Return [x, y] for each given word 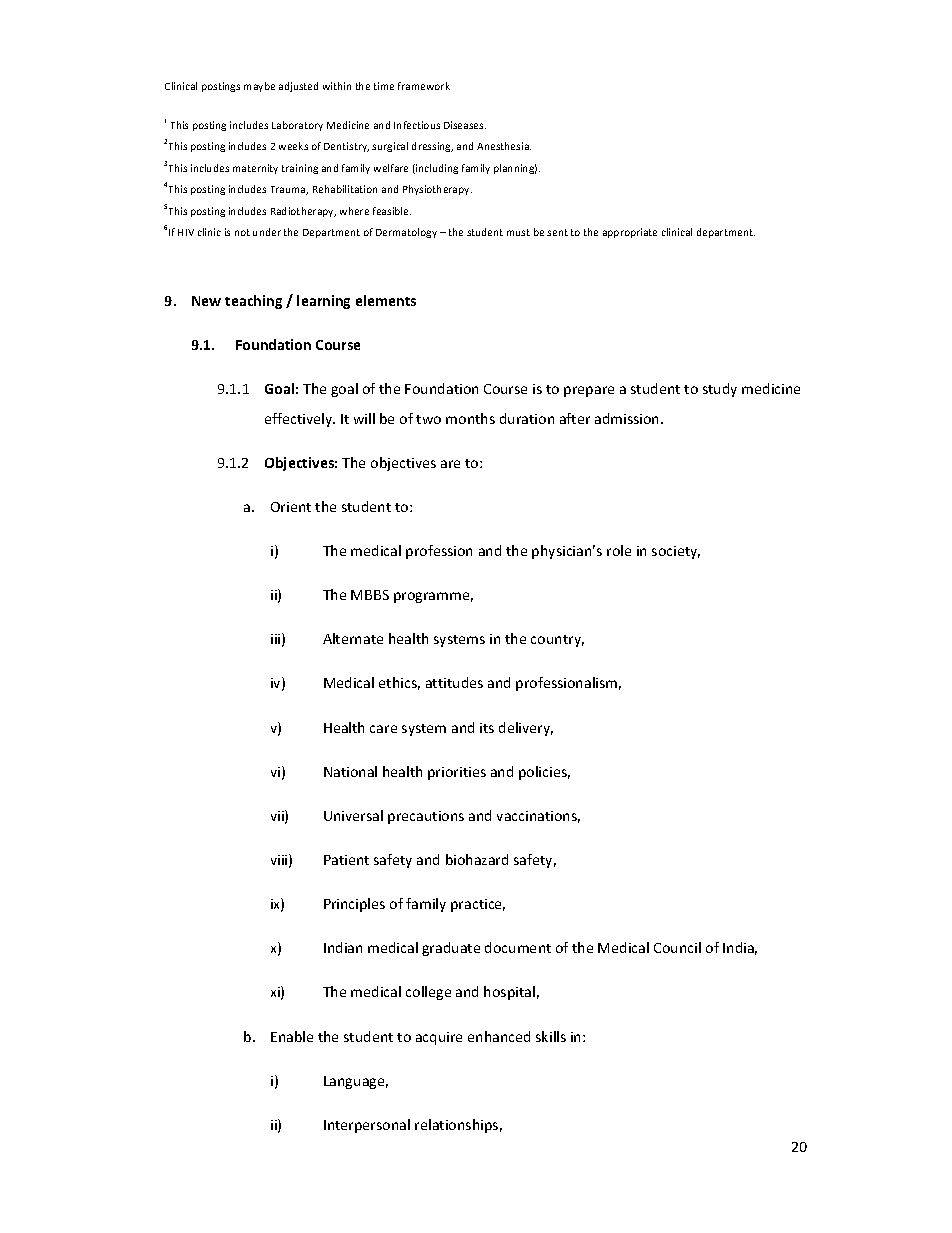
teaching [253, 302]
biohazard [477, 859]
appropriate [630, 233]
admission [628, 418]
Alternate [353, 638]
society [676, 552]
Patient [346, 860]
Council [677, 947]
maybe [259, 87]
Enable [292, 1036]
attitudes [454, 682]
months [470, 418]
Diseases [465, 125]
